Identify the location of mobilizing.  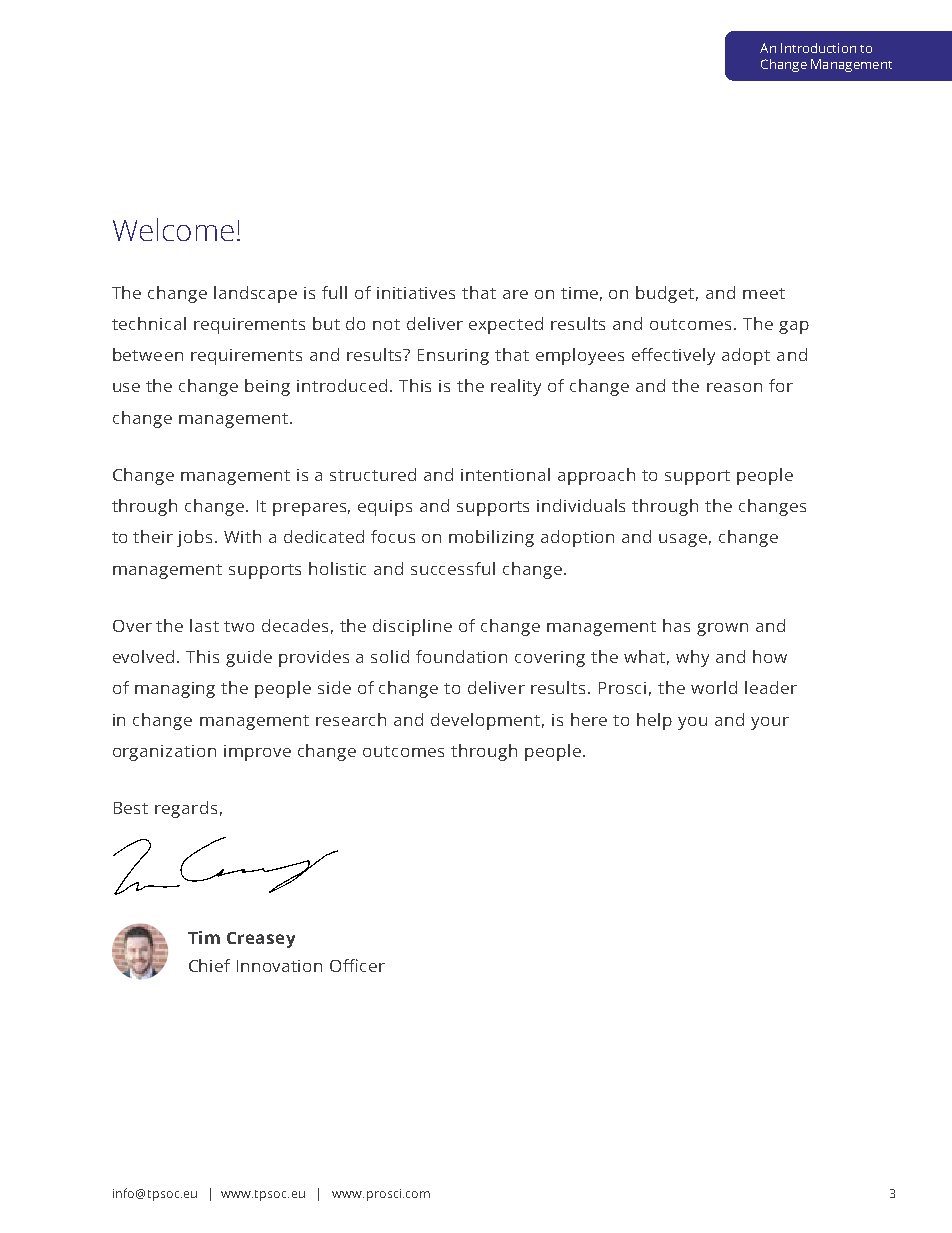
(491, 538).
